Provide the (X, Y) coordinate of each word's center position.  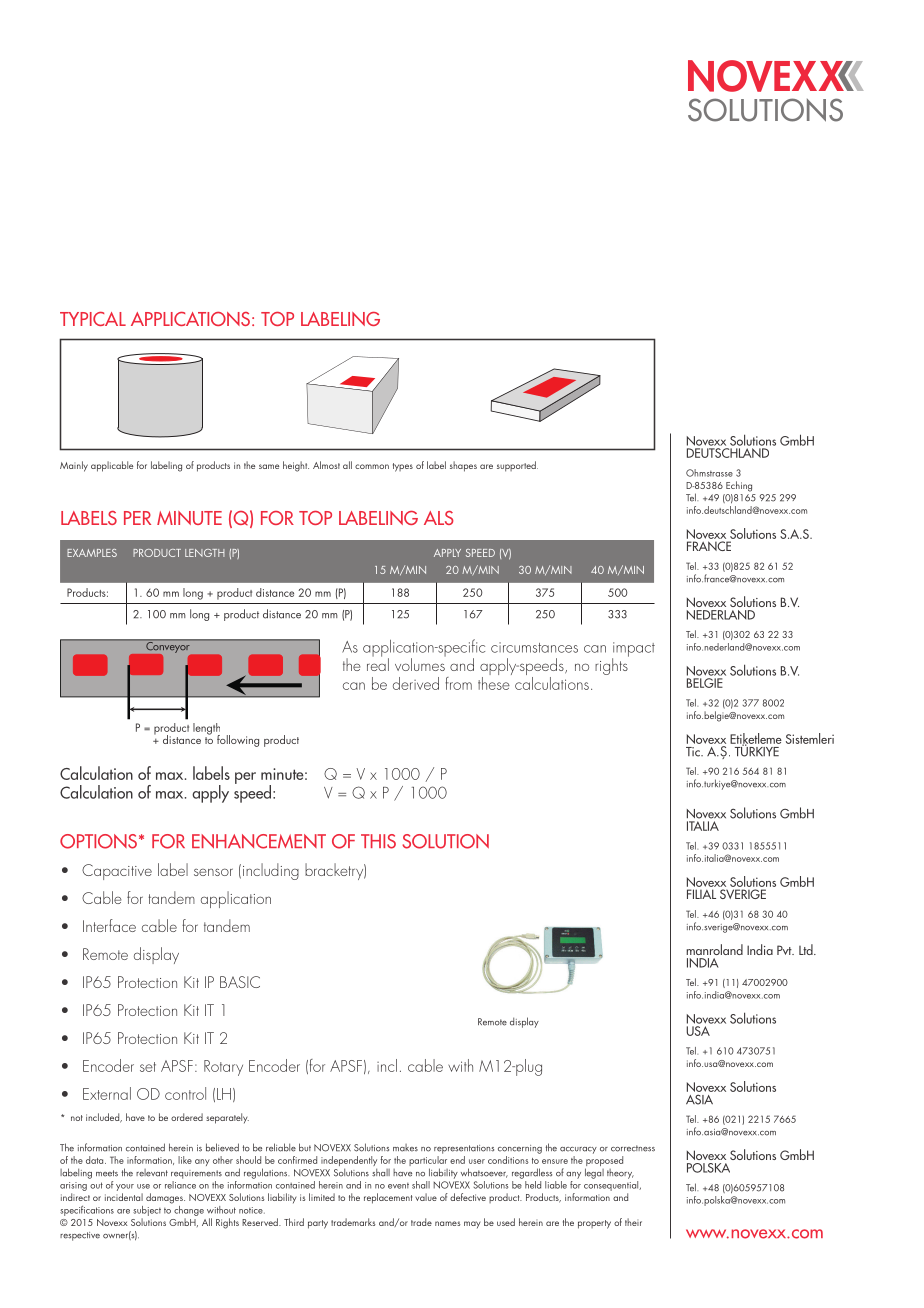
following (238, 741)
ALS (439, 518)
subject (147, 1211)
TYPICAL (93, 319)
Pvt (785, 950)
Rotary (223, 1068)
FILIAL (701, 894)
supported (517, 466)
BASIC (240, 982)
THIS (378, 841)
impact (633, 650)
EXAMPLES (92, 553)
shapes (463, 466)
